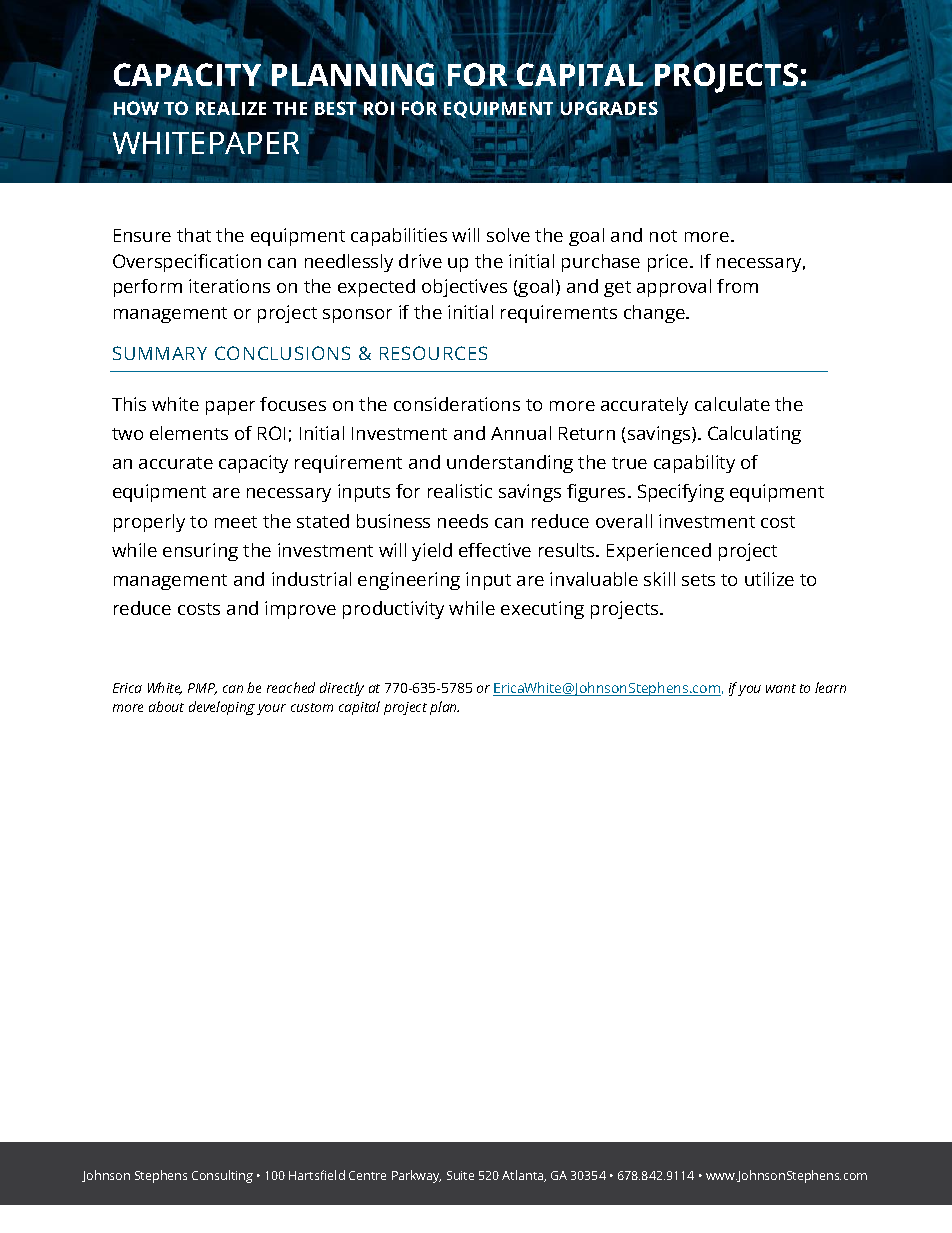  Describe the element at coordinates (609, 108) in the document. I see `UPGRADES` at that location.
